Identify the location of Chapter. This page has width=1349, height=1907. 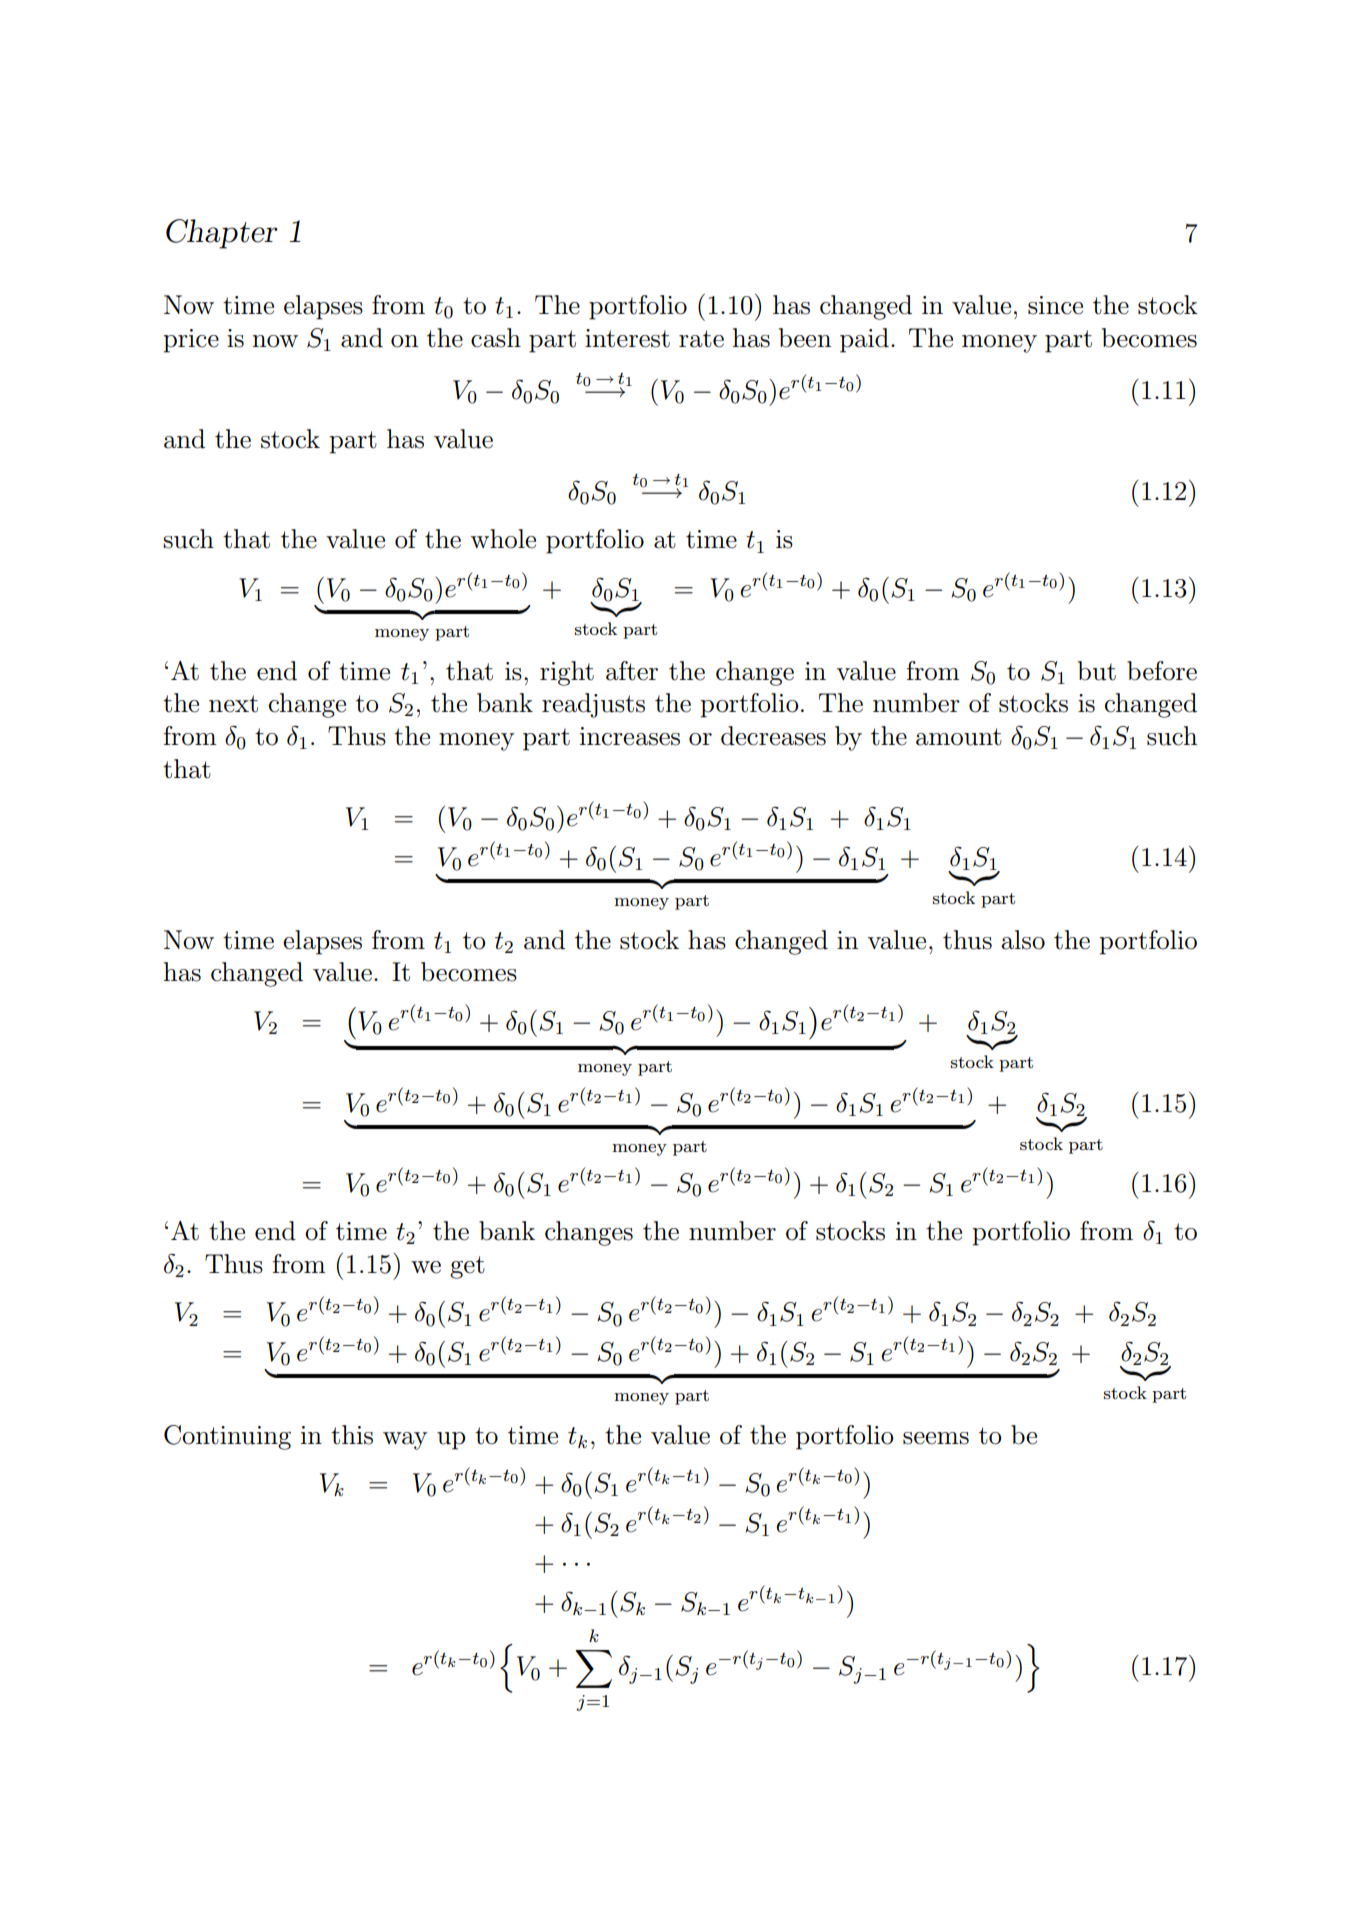
(222, 234).
